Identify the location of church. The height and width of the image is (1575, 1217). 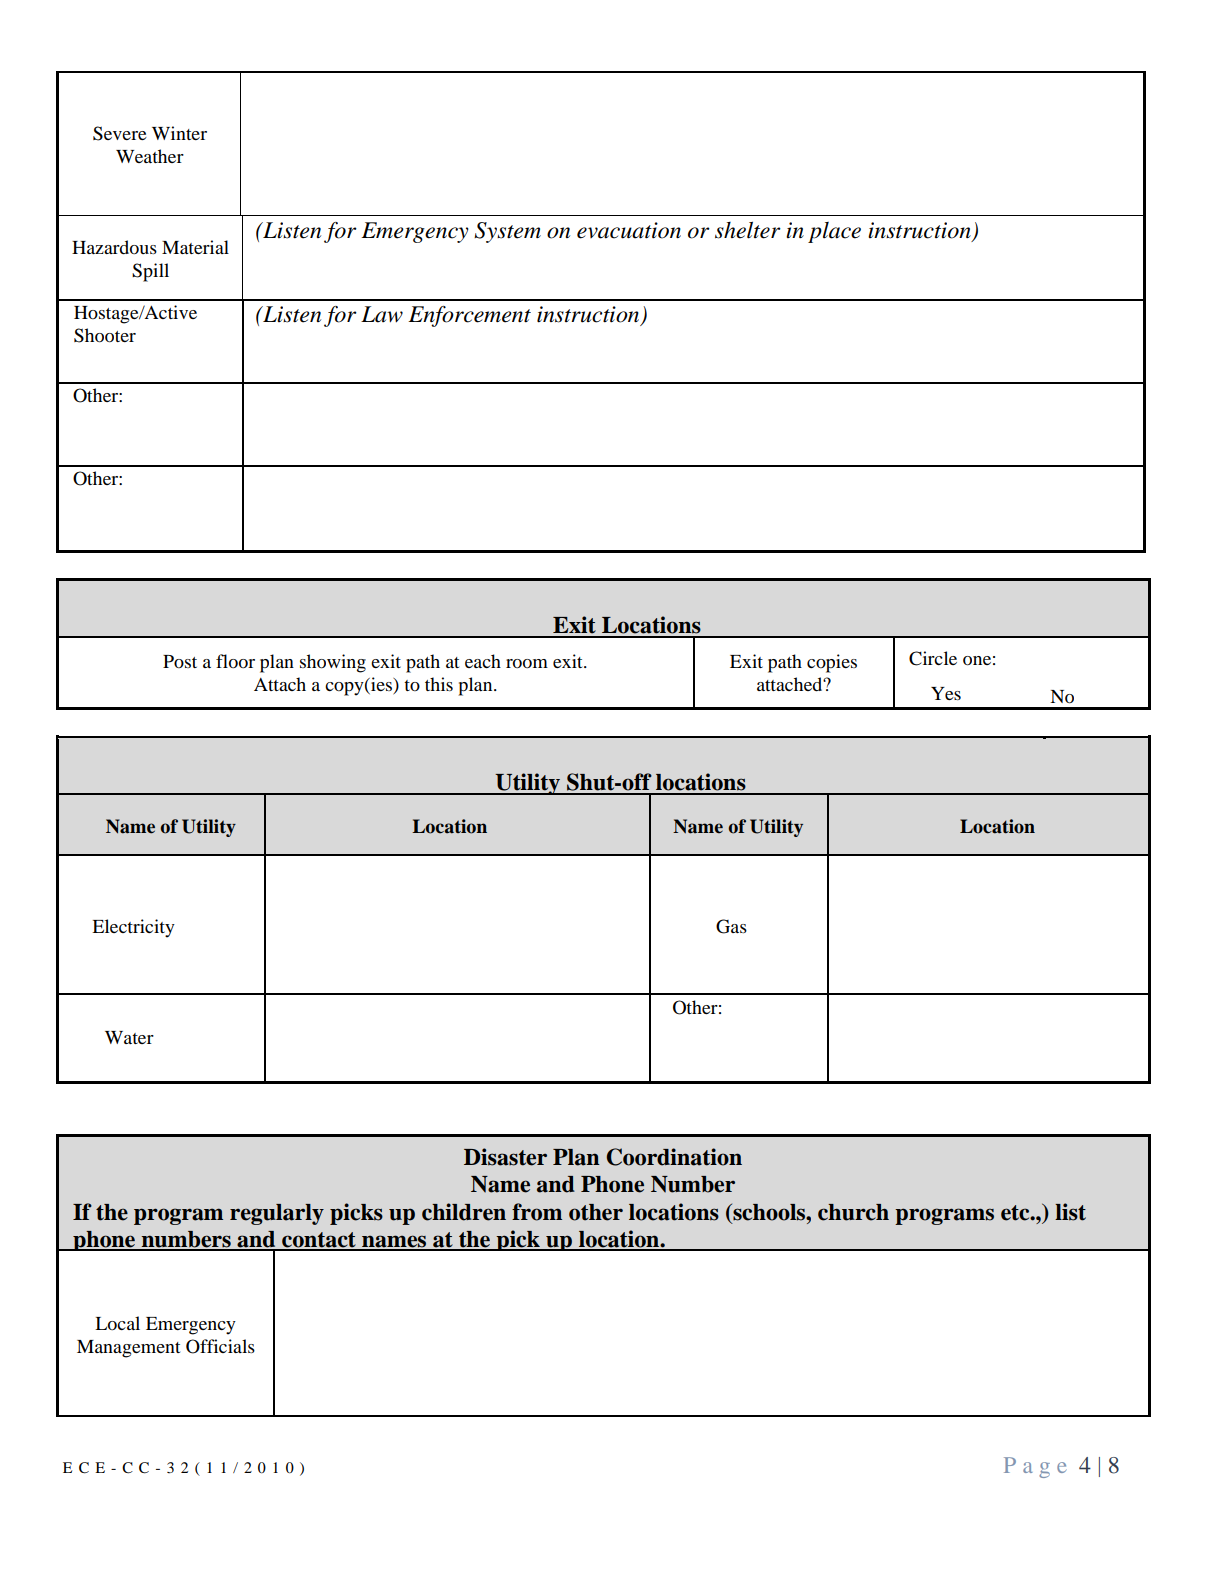
(853, 1212).
